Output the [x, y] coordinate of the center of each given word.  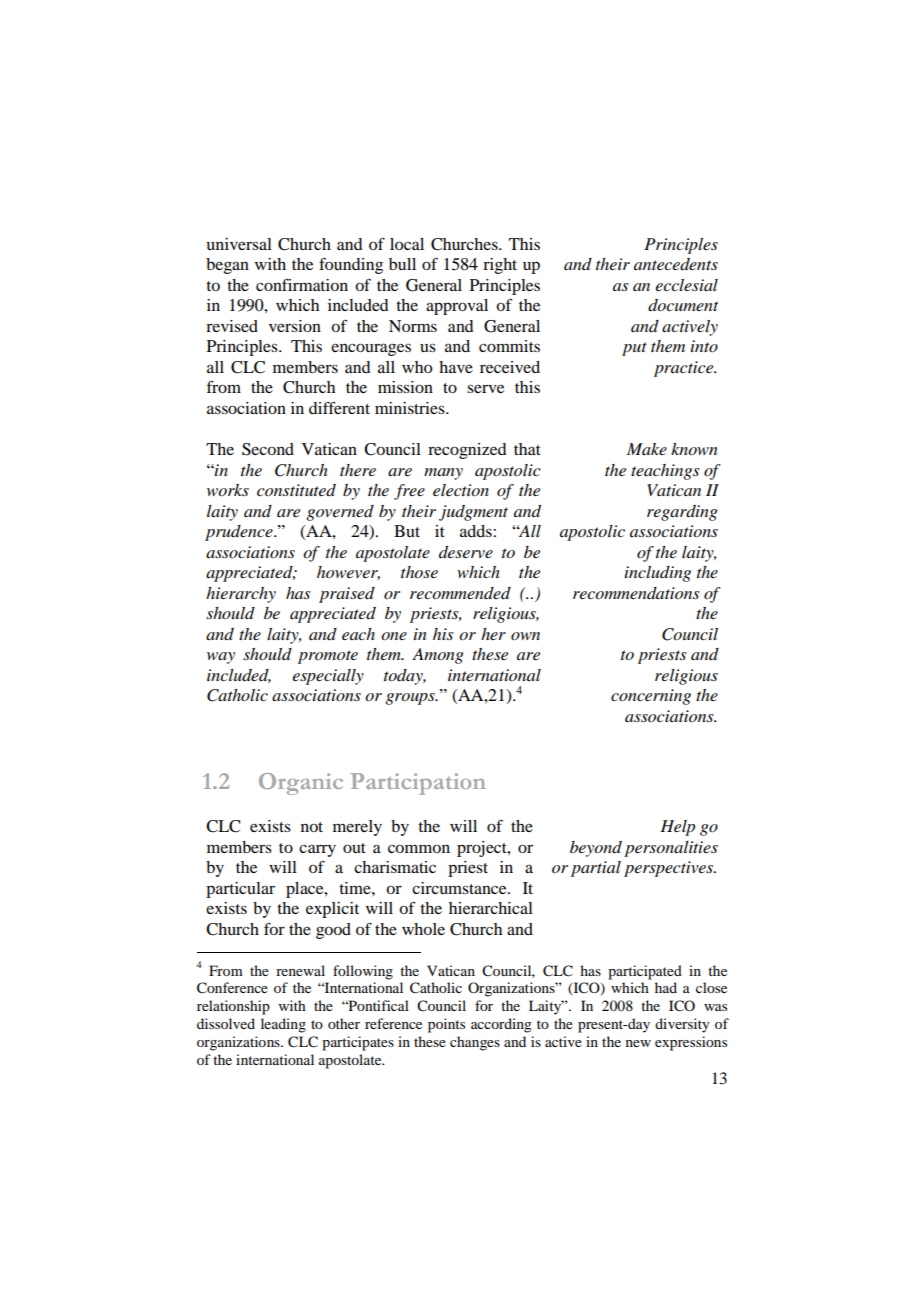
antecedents [676, 264]
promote [328, 657]
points [446, 1025]
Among [438, 656]
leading [283, 1025]
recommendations [636, 593]
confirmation [302, 284]
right [500, 266]
